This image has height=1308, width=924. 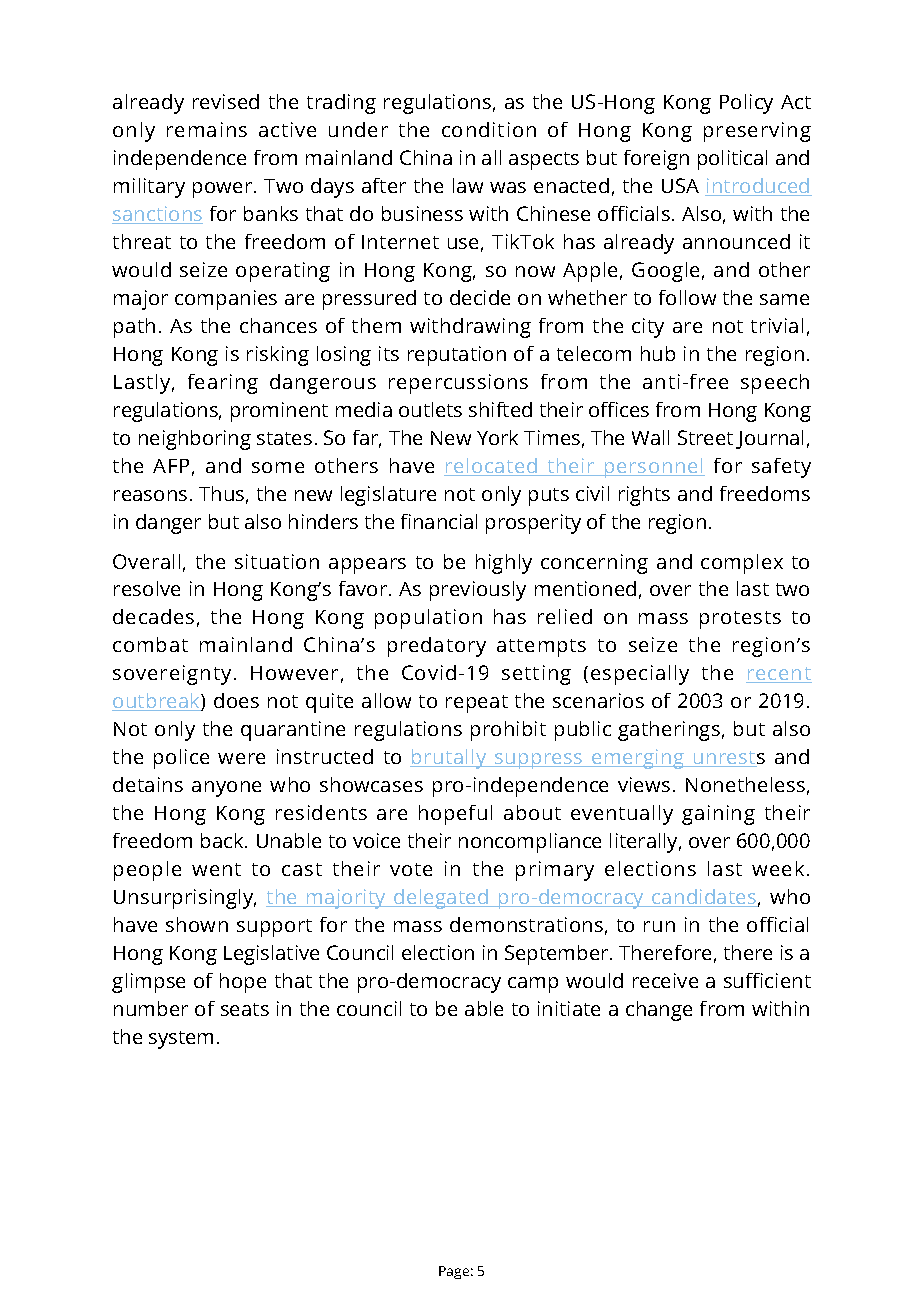 I want to click on remains, so click(x=207, y=129).
